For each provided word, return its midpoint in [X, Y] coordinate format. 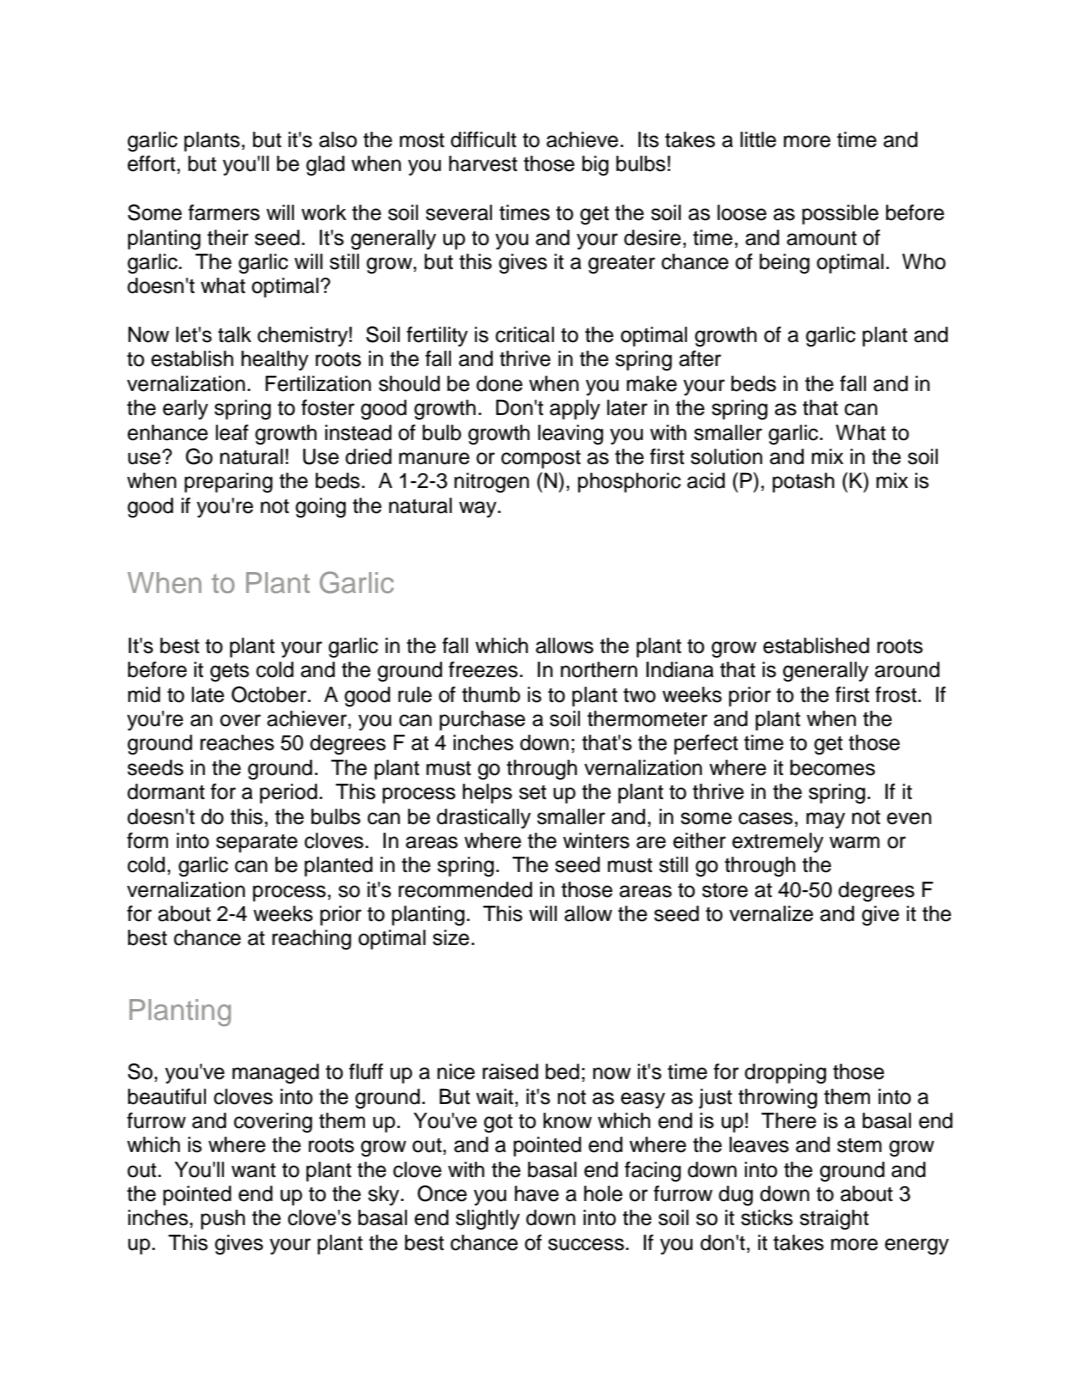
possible [840, 214]
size [452, 937]
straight [834, 1219]
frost [897, 694]
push [223, 1219]
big [595, 165]
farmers [224, 212]
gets [229, 672]
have [537, 1193]
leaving [570, 434]
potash [803, 482]
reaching [311, 939]
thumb [491, 694]
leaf [232, 432]
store [725, 890]
